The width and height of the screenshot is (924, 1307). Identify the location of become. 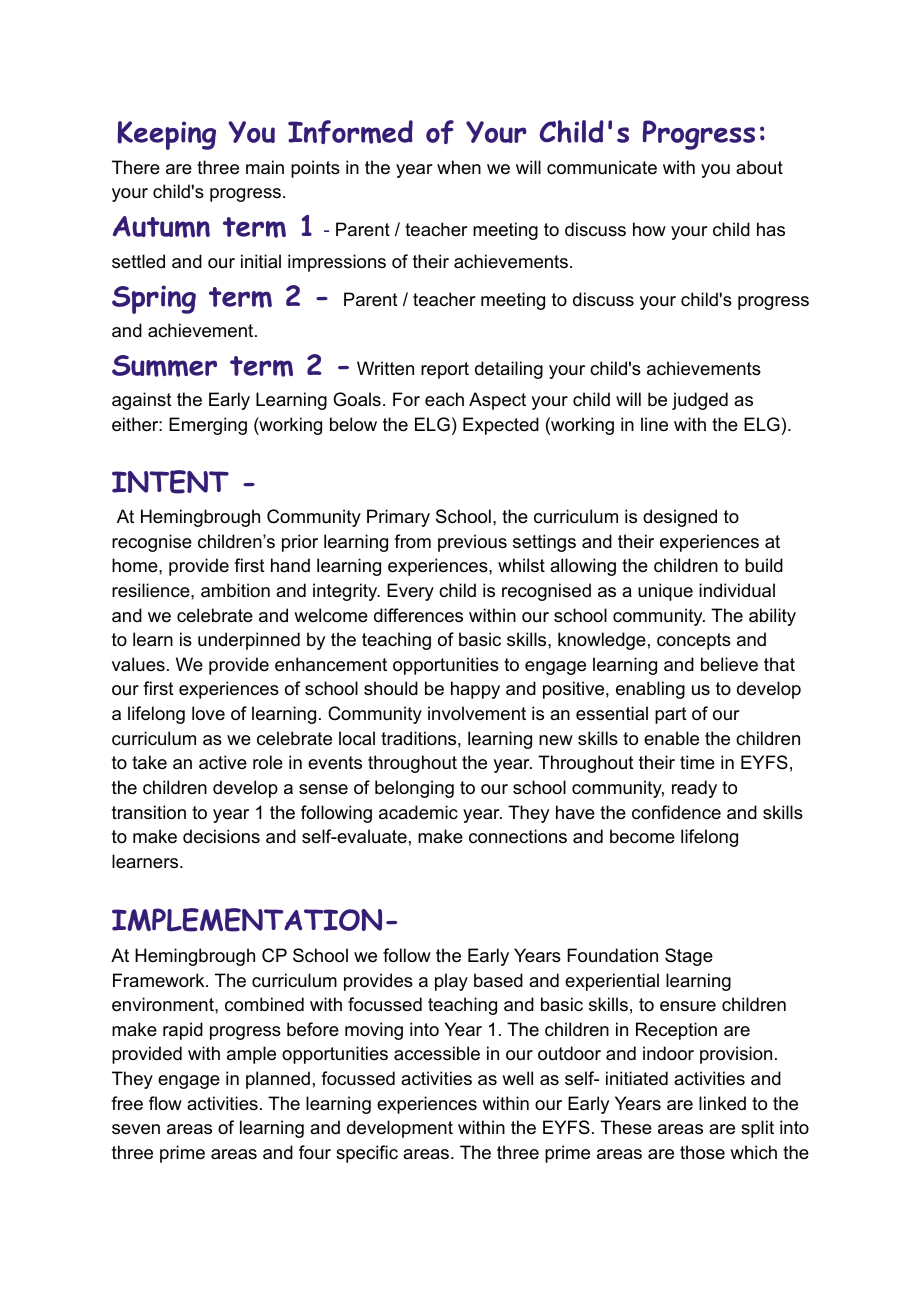
(642, 836).
